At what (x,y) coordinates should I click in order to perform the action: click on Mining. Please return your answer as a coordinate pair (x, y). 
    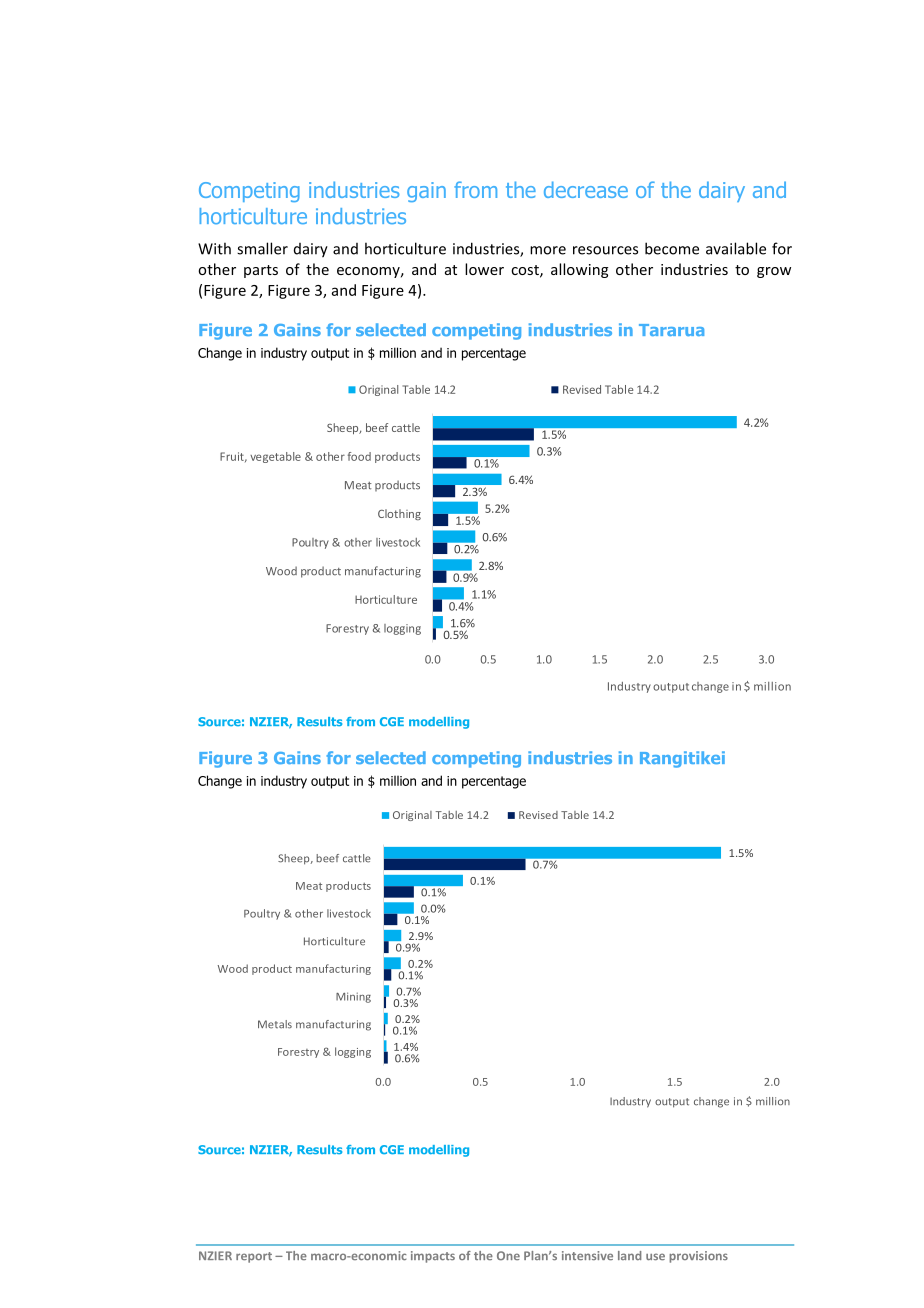
    Looking at the image, I should click on (353, 997).
